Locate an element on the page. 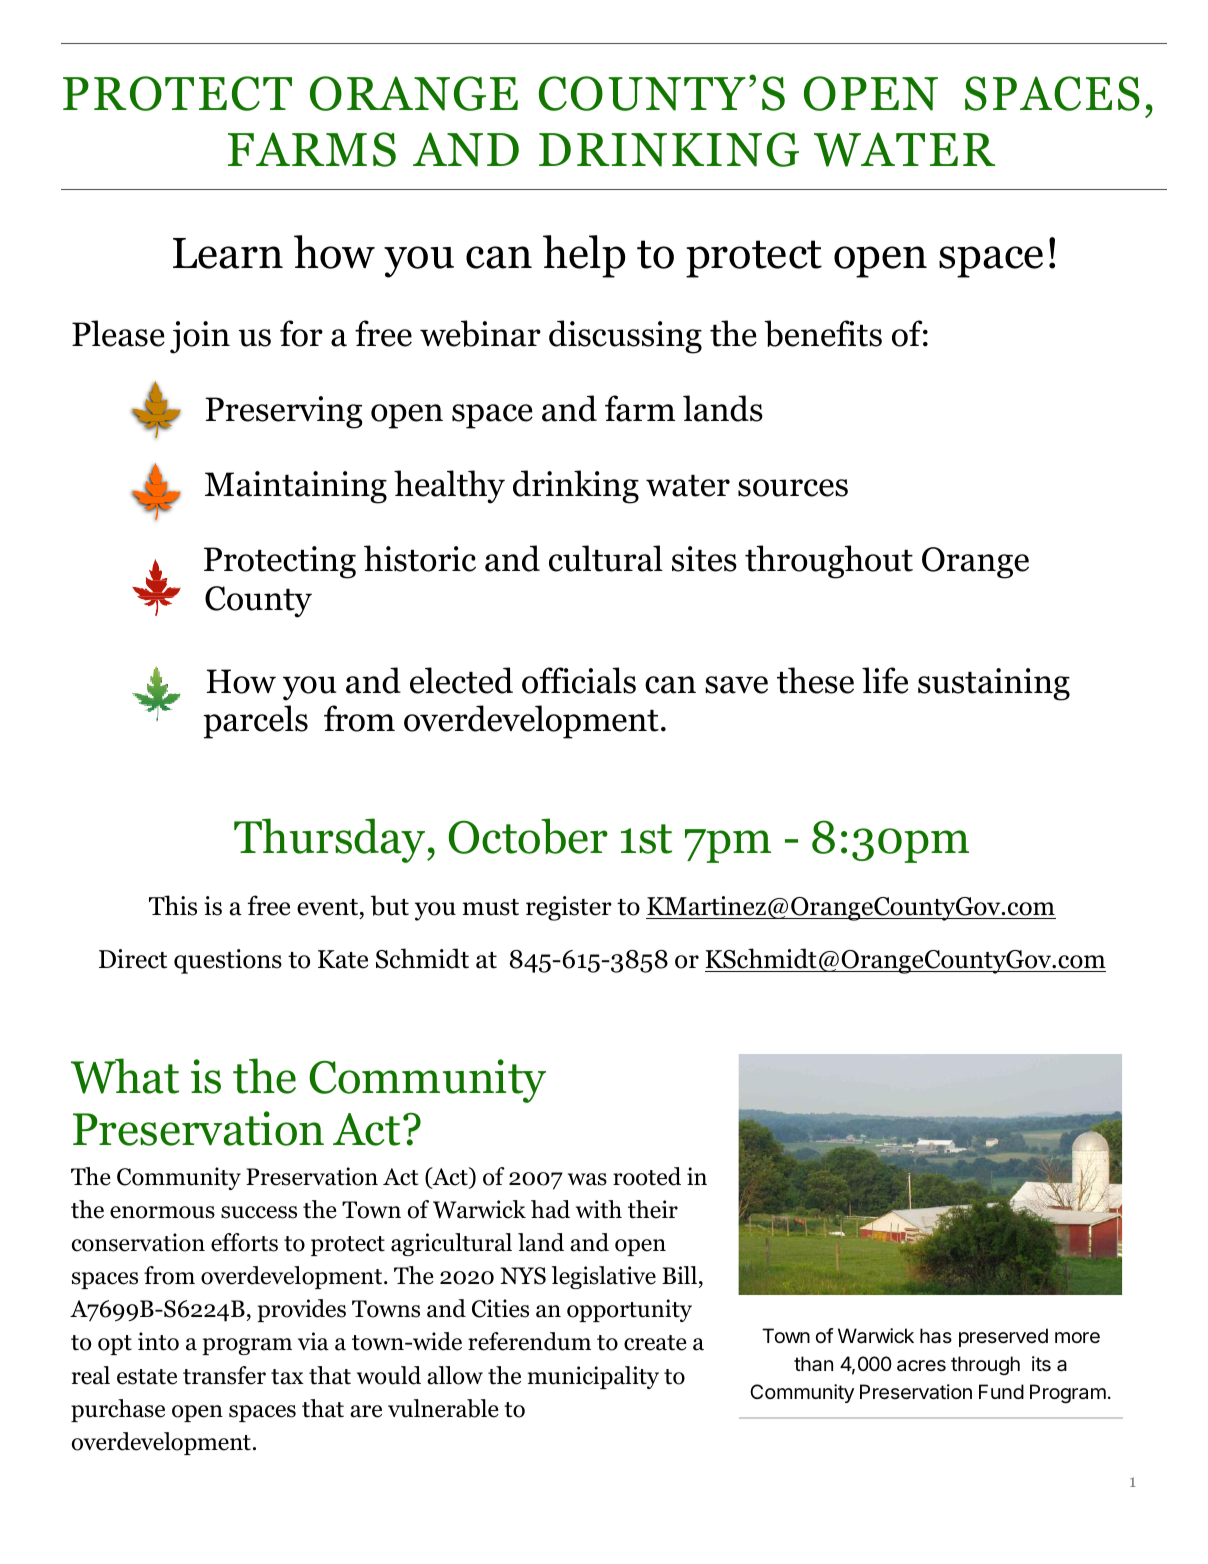 This page has width=1208, height=1564. acres is located at coordinates (921, 1366).
